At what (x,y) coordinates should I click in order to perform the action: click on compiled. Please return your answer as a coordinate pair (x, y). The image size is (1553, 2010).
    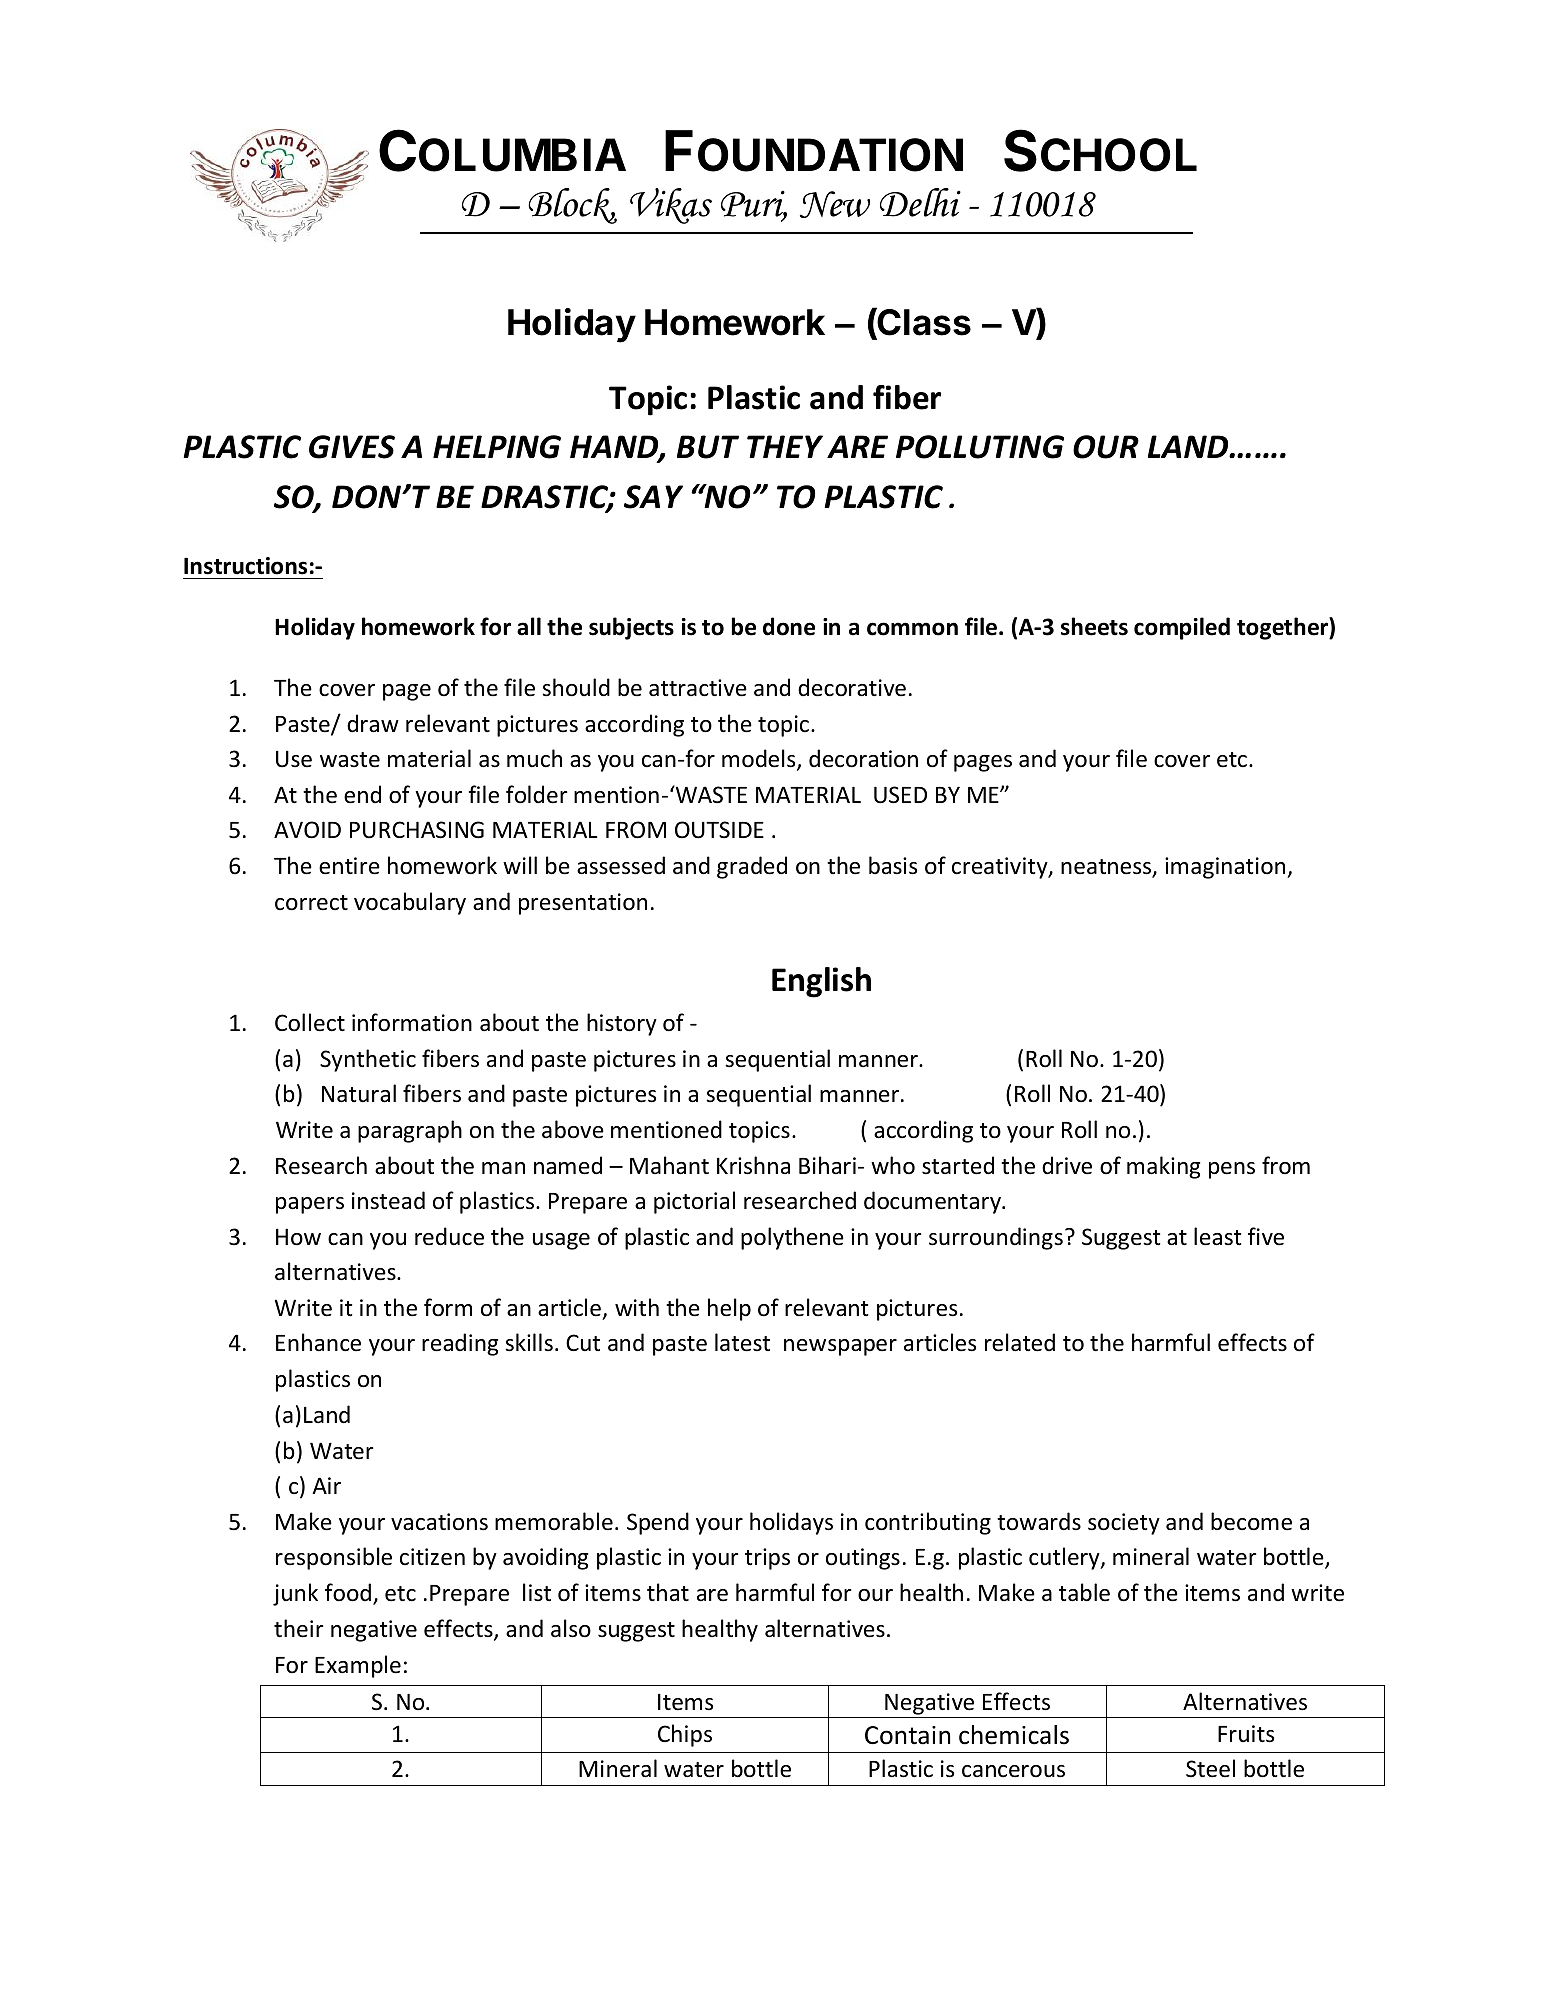
    Looking at the image, I should click on (1182, 628).
